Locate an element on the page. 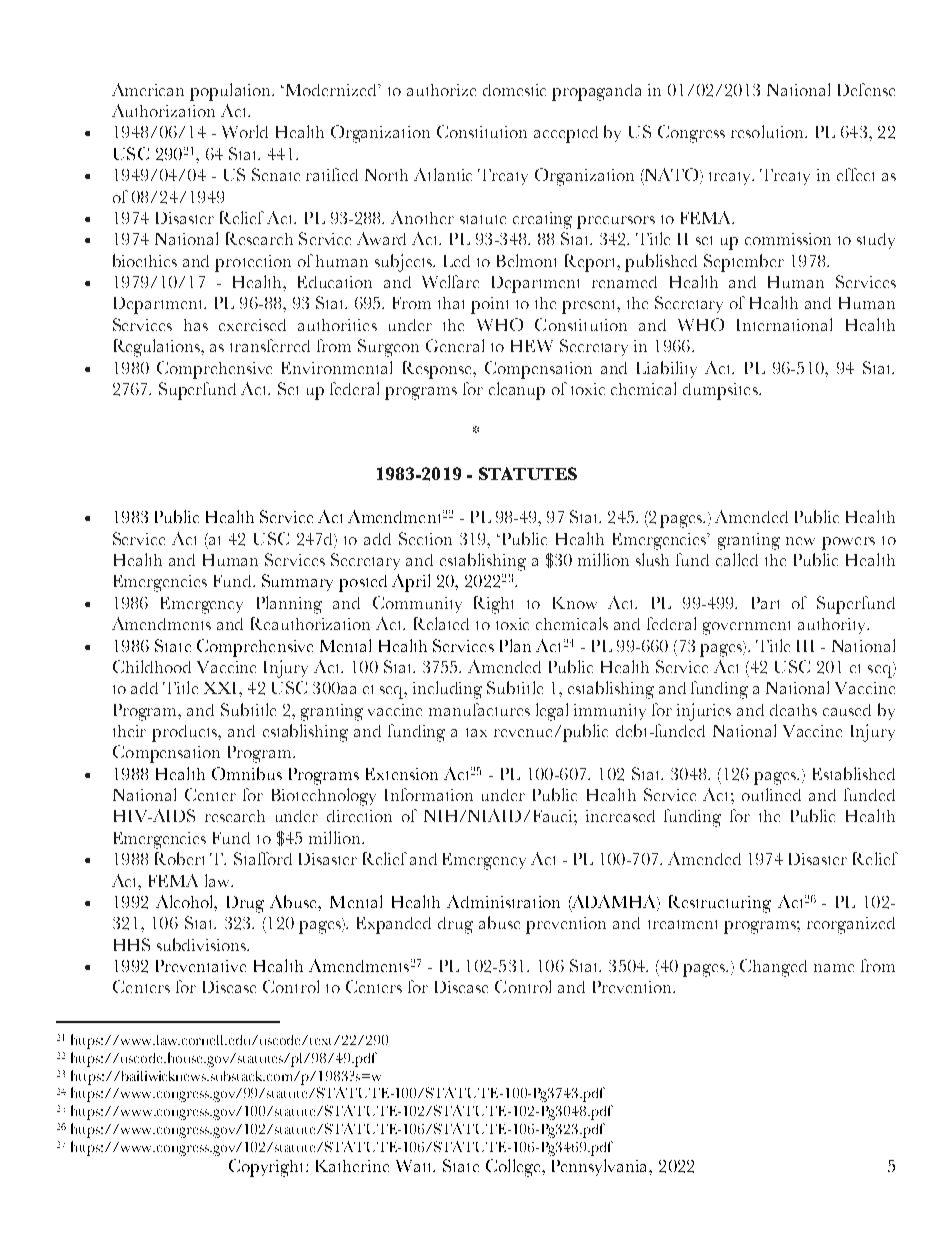 This image has height=1233, width=952. Restructuring is located at coordinates (720, 904).
